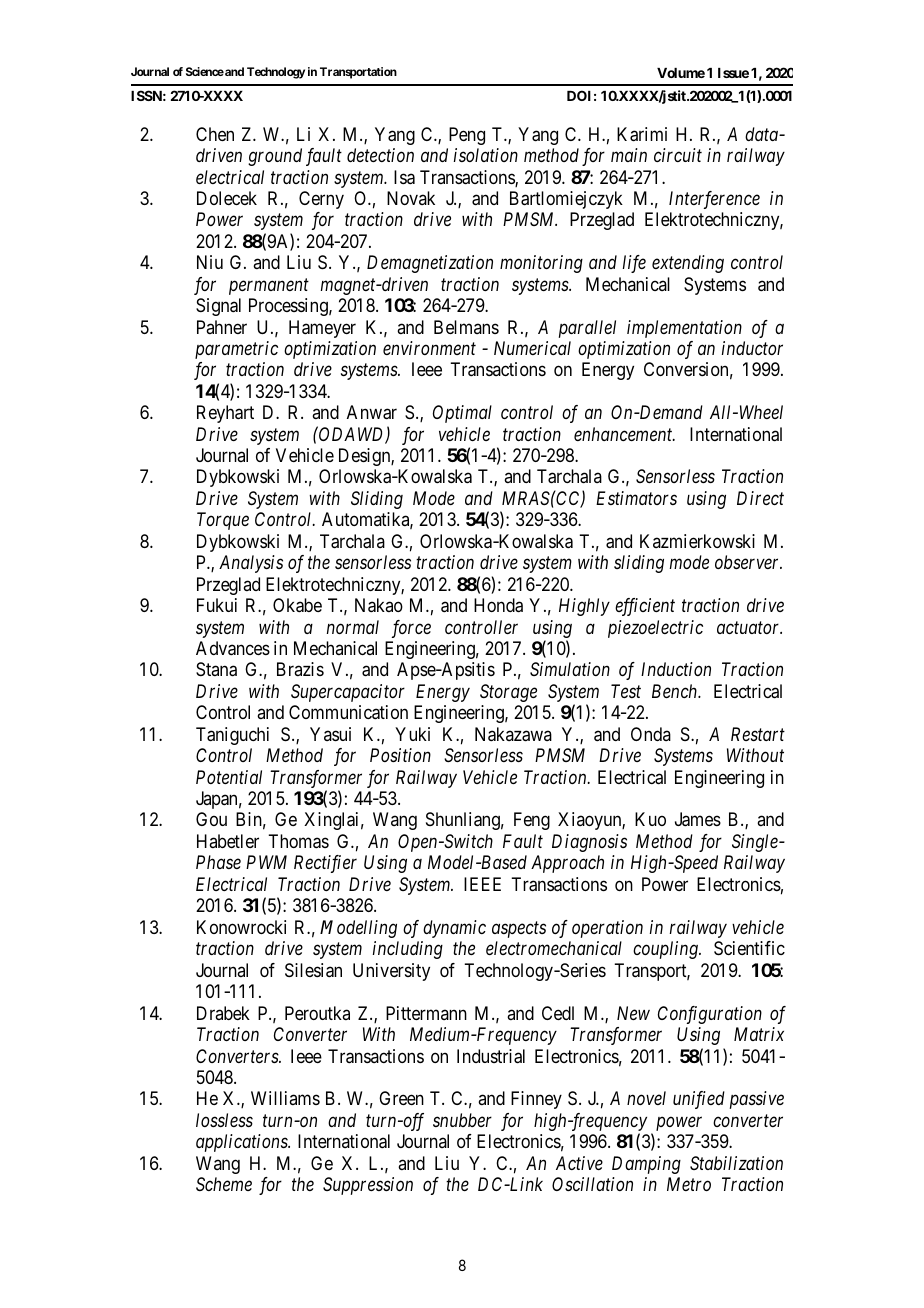 This image has height=1308, width=924. I want to click on Estimators, so click(636, 498).
